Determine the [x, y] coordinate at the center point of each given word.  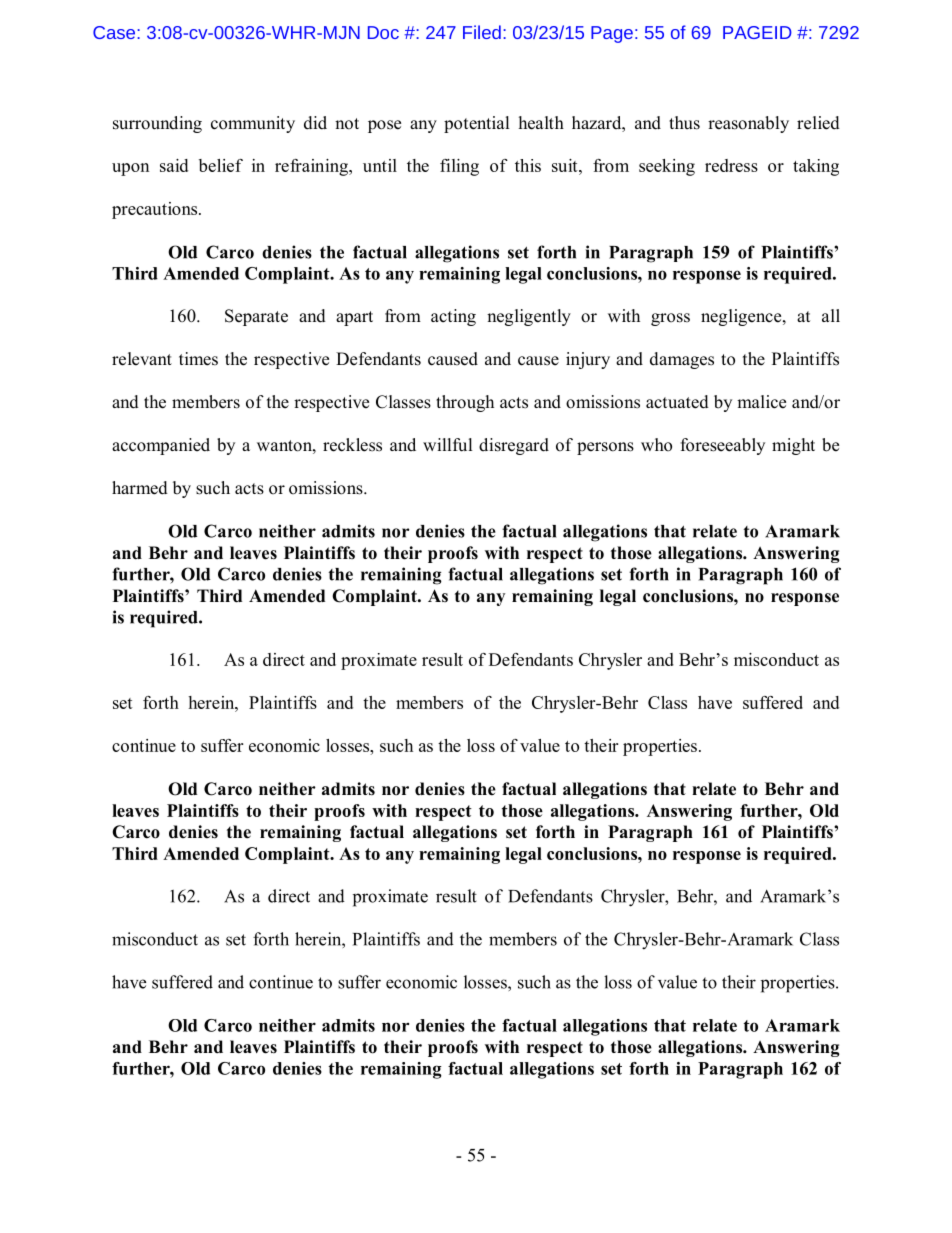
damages [682, 360]
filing [459, 167]
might [793, 446]
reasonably [748, 124]
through [465, 403]
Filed [482, 32]
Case [115, 32]
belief [221, 165]
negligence [742, 317]
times [198, 359]
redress [731, 165]
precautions [154, 210]
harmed [140, 488]
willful [448, 445]
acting [453, 317]
